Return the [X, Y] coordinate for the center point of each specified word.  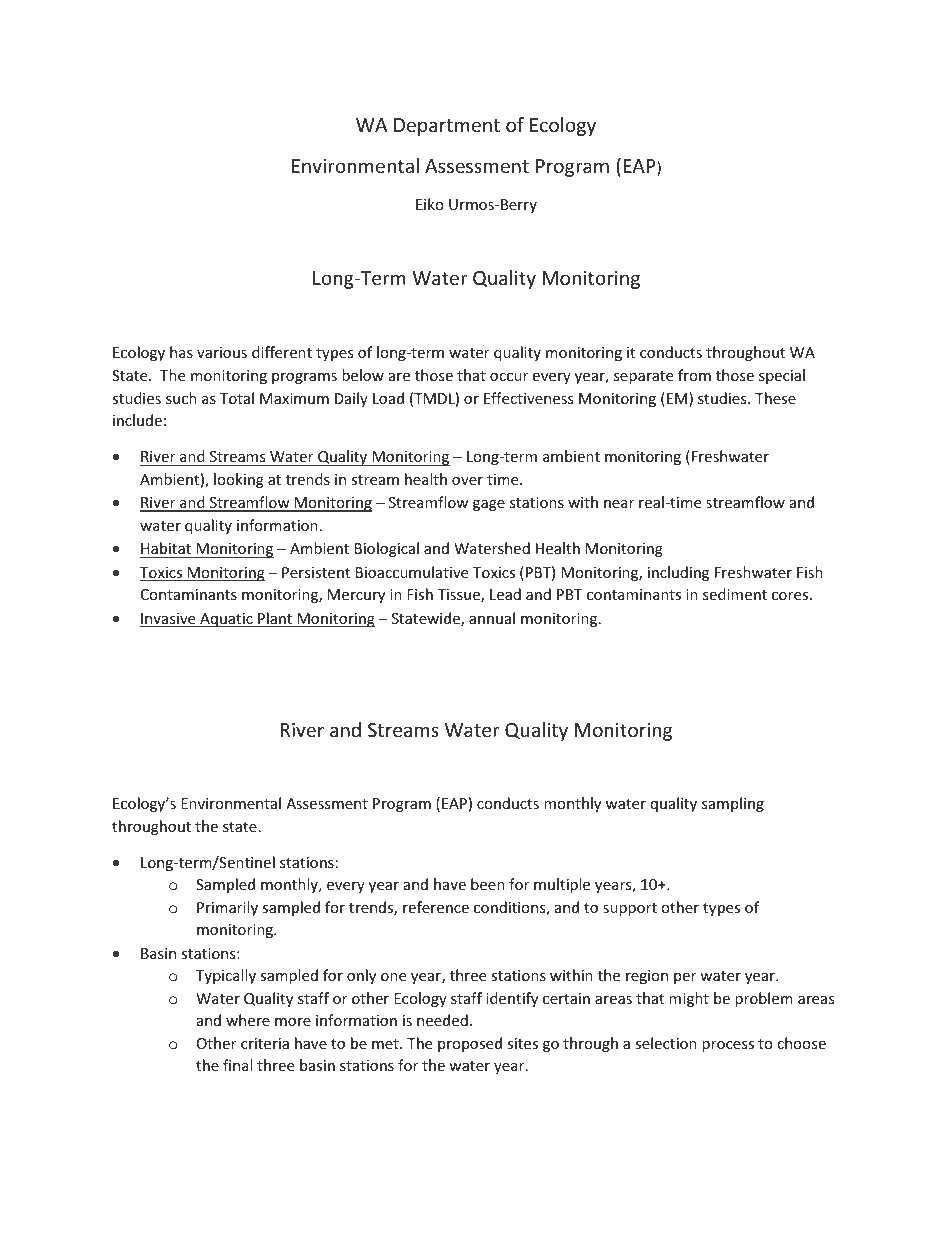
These [775, 398]
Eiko [430, 204]
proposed [470, 1044]
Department [447, 127]
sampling [733, 804]
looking [239, 480]
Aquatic [226, 620]
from [694, 375]
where [248, 1020]
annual [492, 618]
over [467, 481]
